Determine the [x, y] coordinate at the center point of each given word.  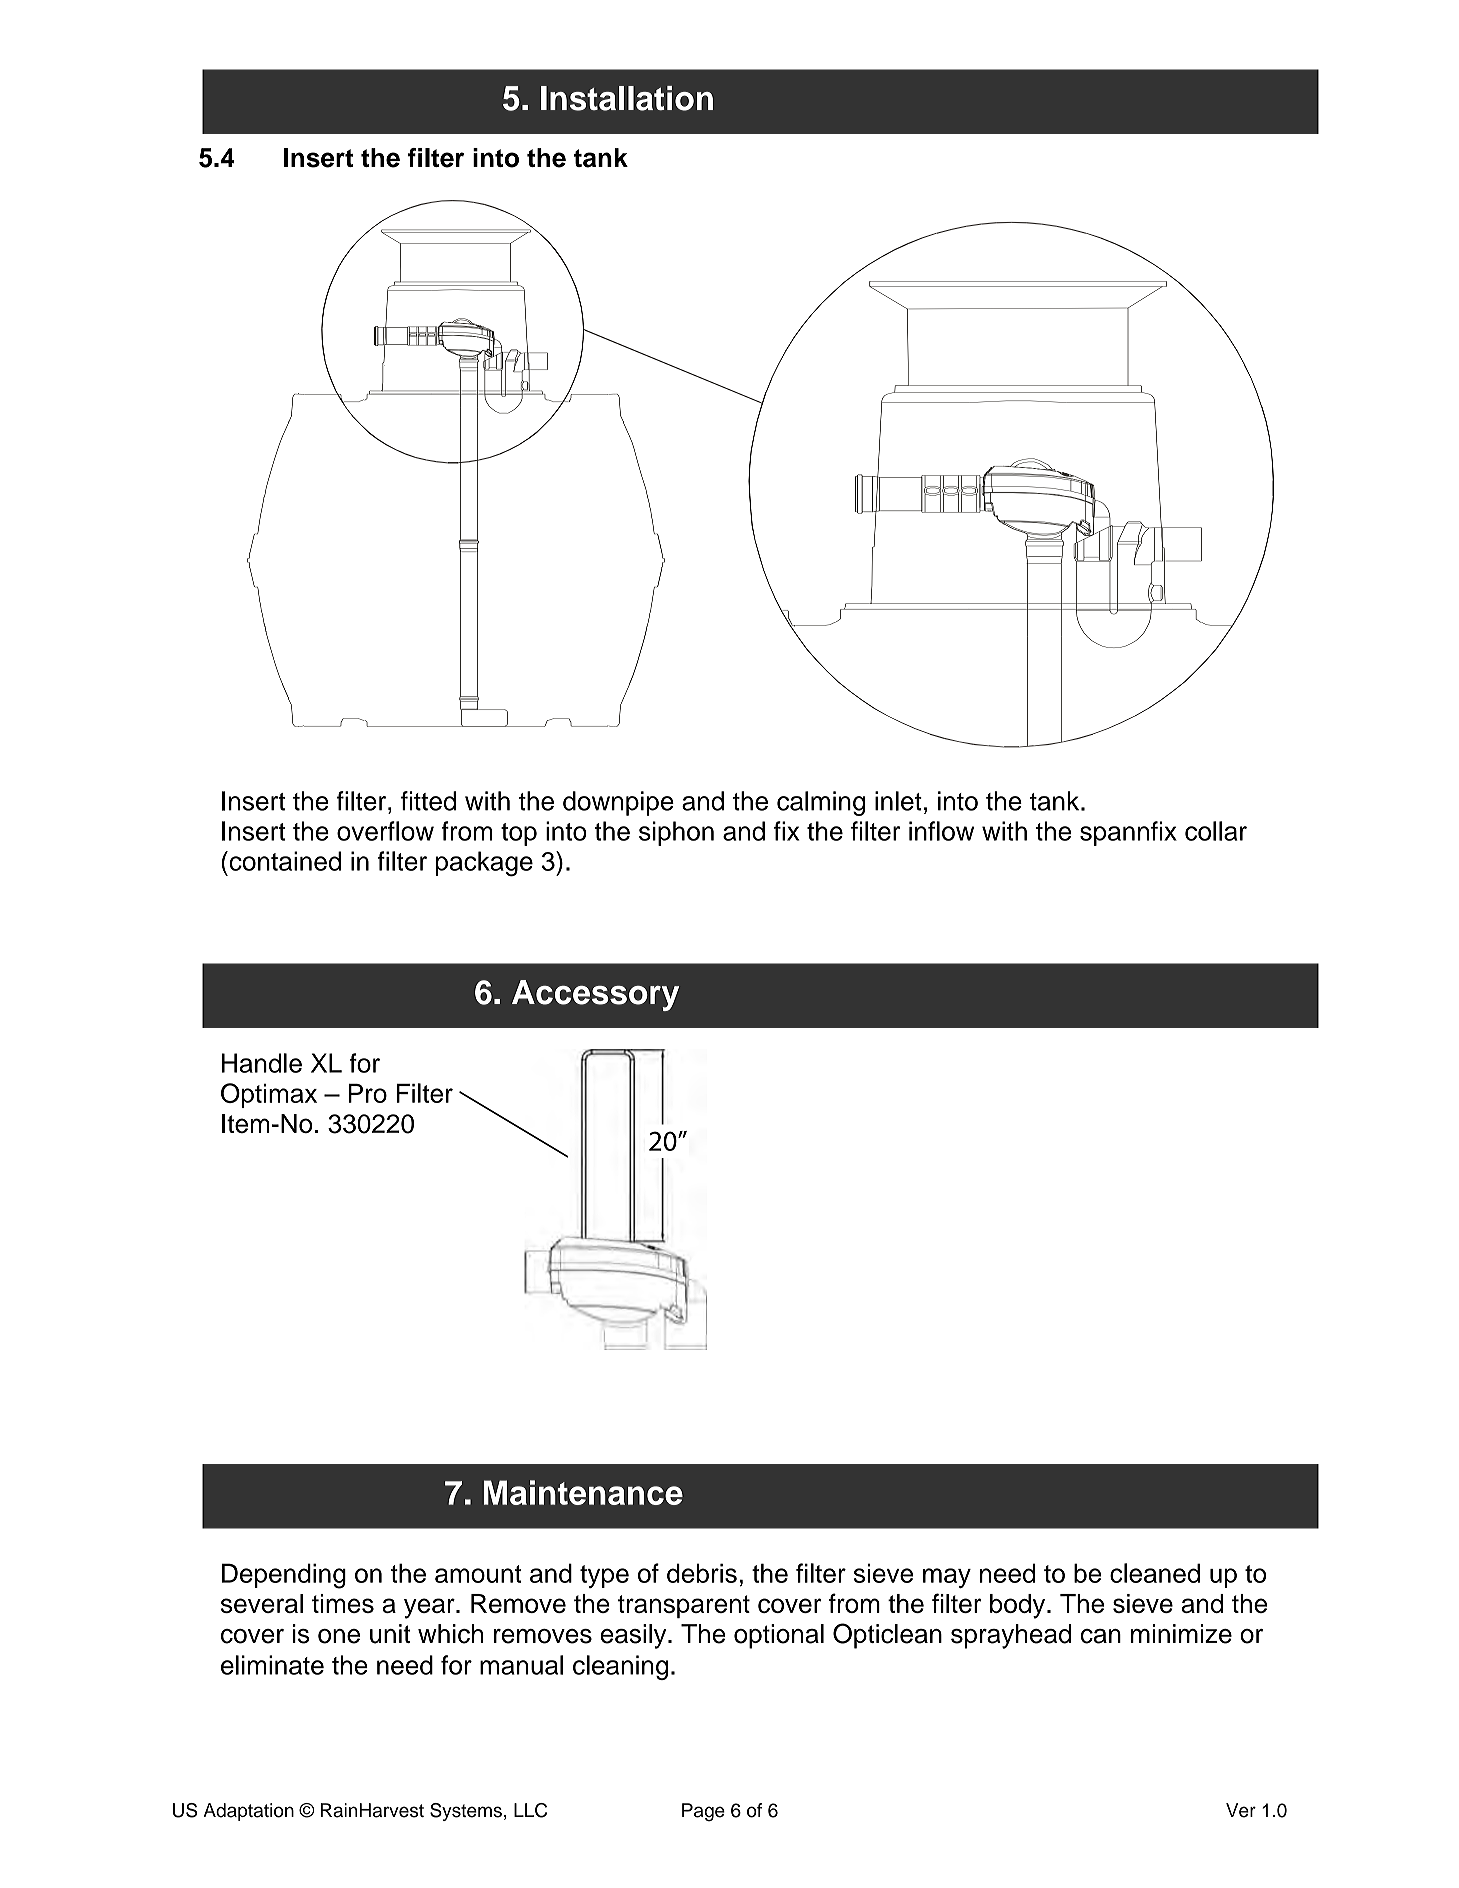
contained [284, 861]
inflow [941, 831]
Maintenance [583, 1492]
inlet [898, 801]
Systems [466, 1812]
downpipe [618, 803]
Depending [284, 1576]
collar [1216, 831]
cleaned [1155, 1573]
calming [821, 803]
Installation [627, 98]
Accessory [595, 995]
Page [703, 1812]
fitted [428, 801]
